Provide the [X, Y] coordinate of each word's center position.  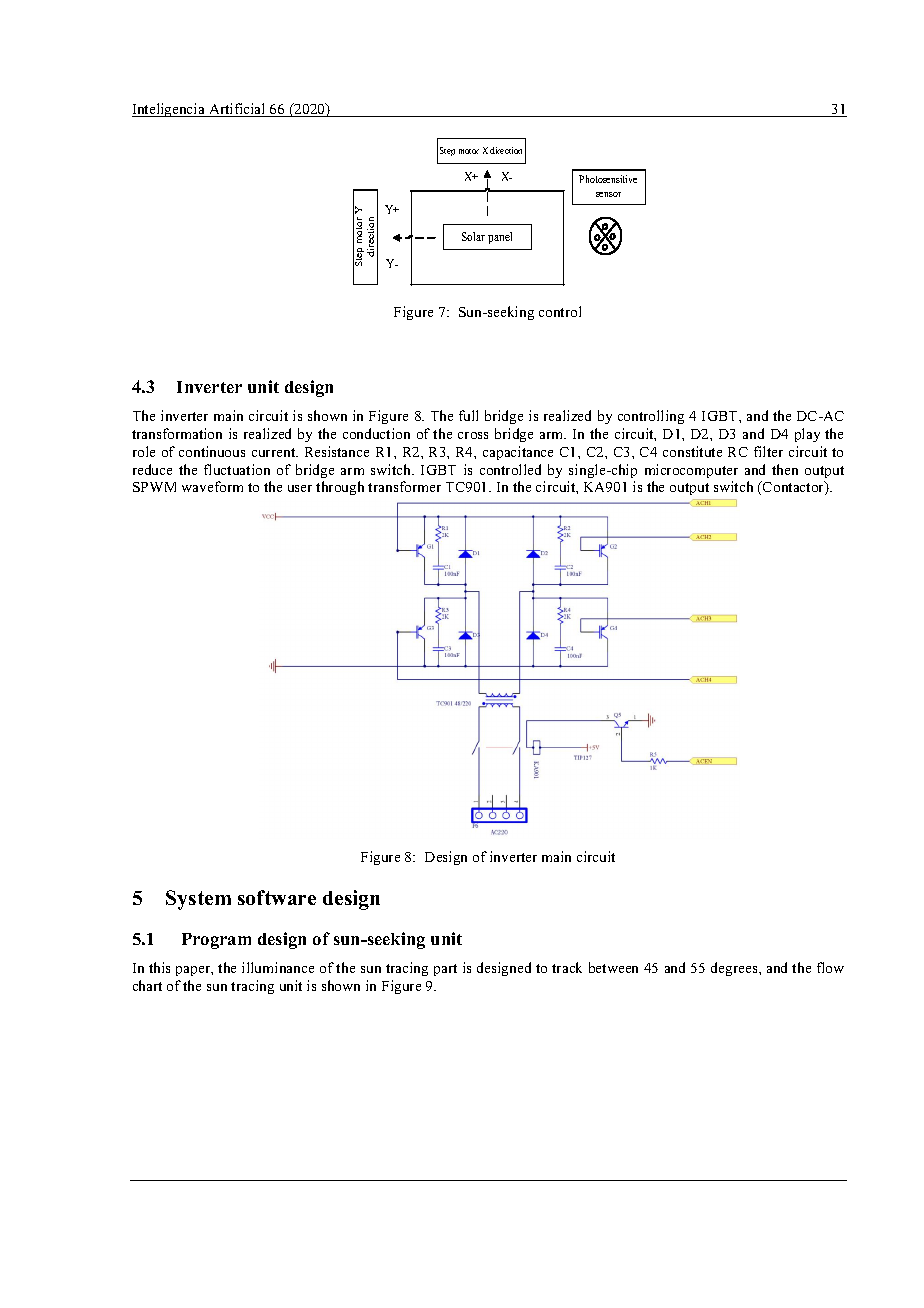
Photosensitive [608, 179]
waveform [212, 486]
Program [216, 941]
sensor [608, 194]
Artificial [237, 110]
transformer [404, 486]
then [785, 469]
